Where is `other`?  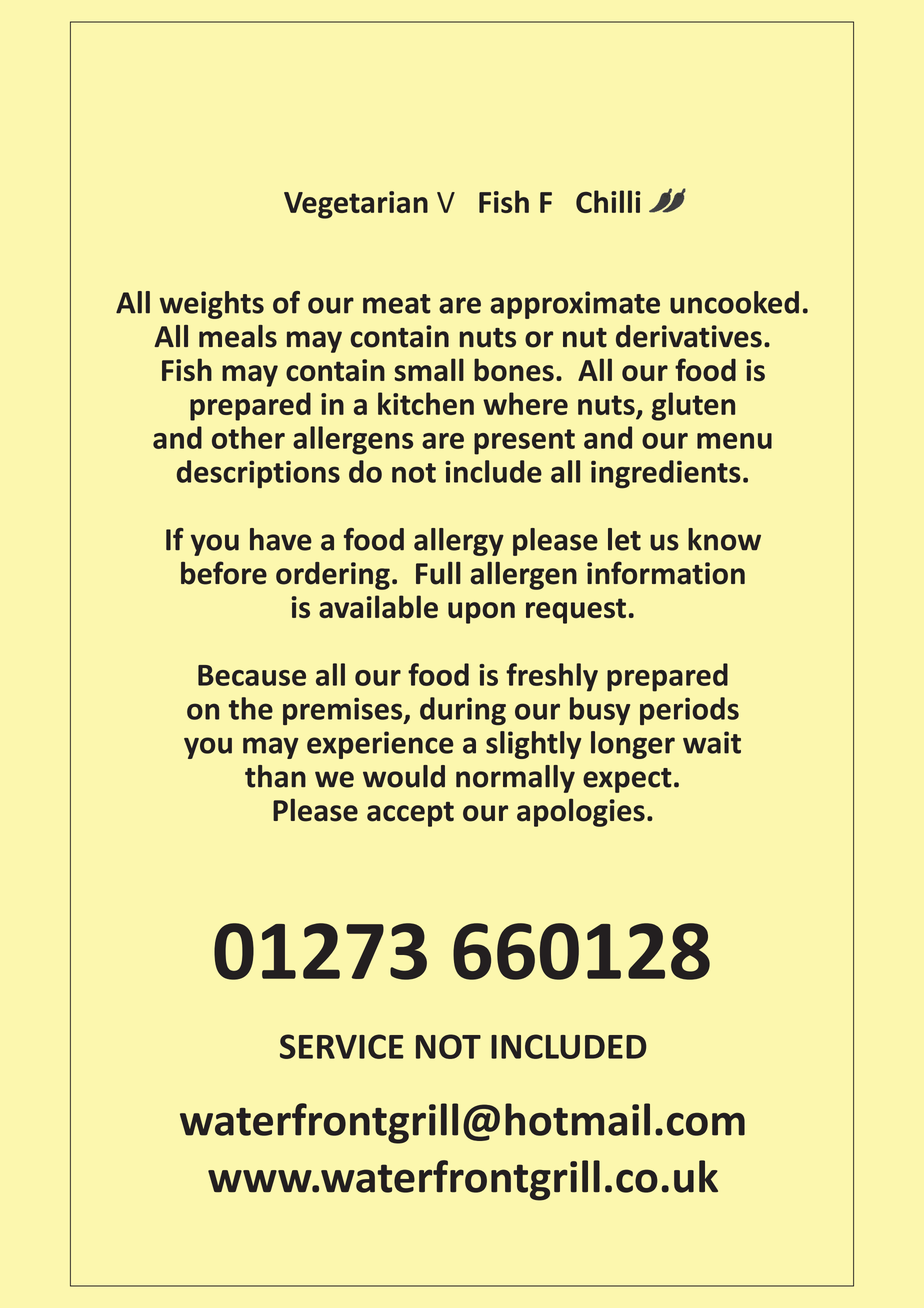 other is located at coordinates (248, 437).
